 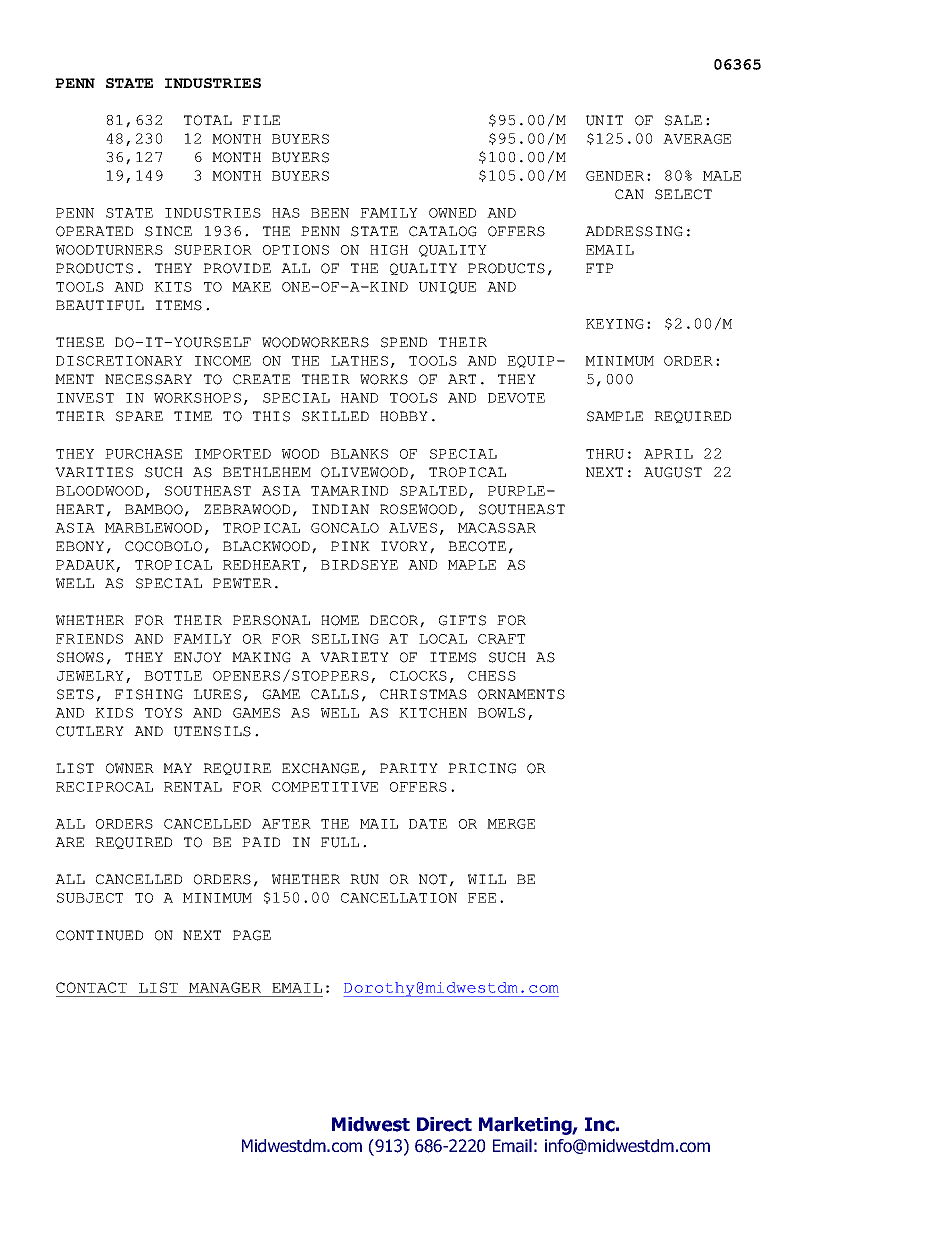 What do you see at coordinates (395, 621) in the image?
I see `DECOR` at bounding box center [395, 621].
